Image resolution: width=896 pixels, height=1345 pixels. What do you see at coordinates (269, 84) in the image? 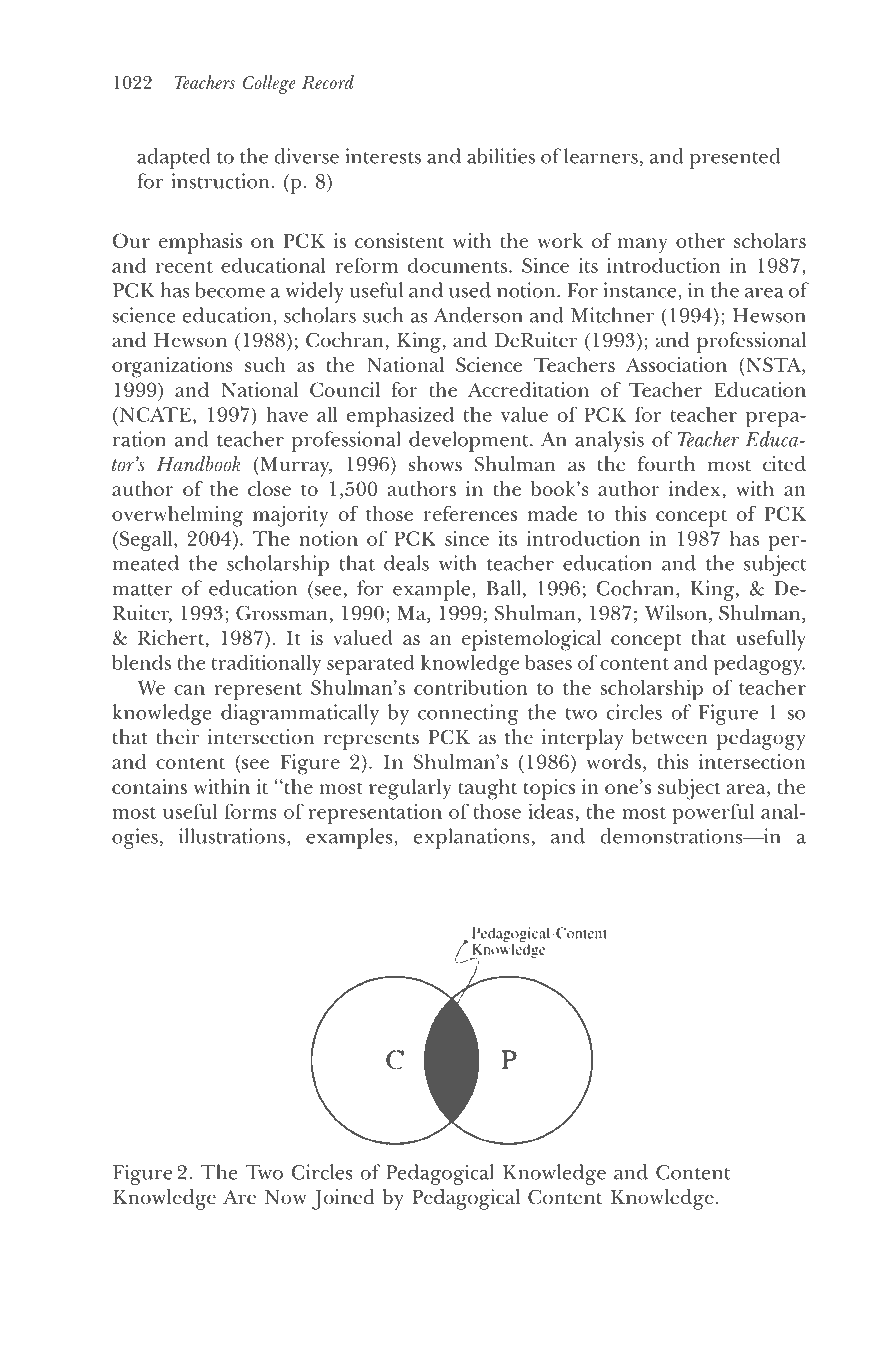
I see `College` at bounding box center [269, 84].
